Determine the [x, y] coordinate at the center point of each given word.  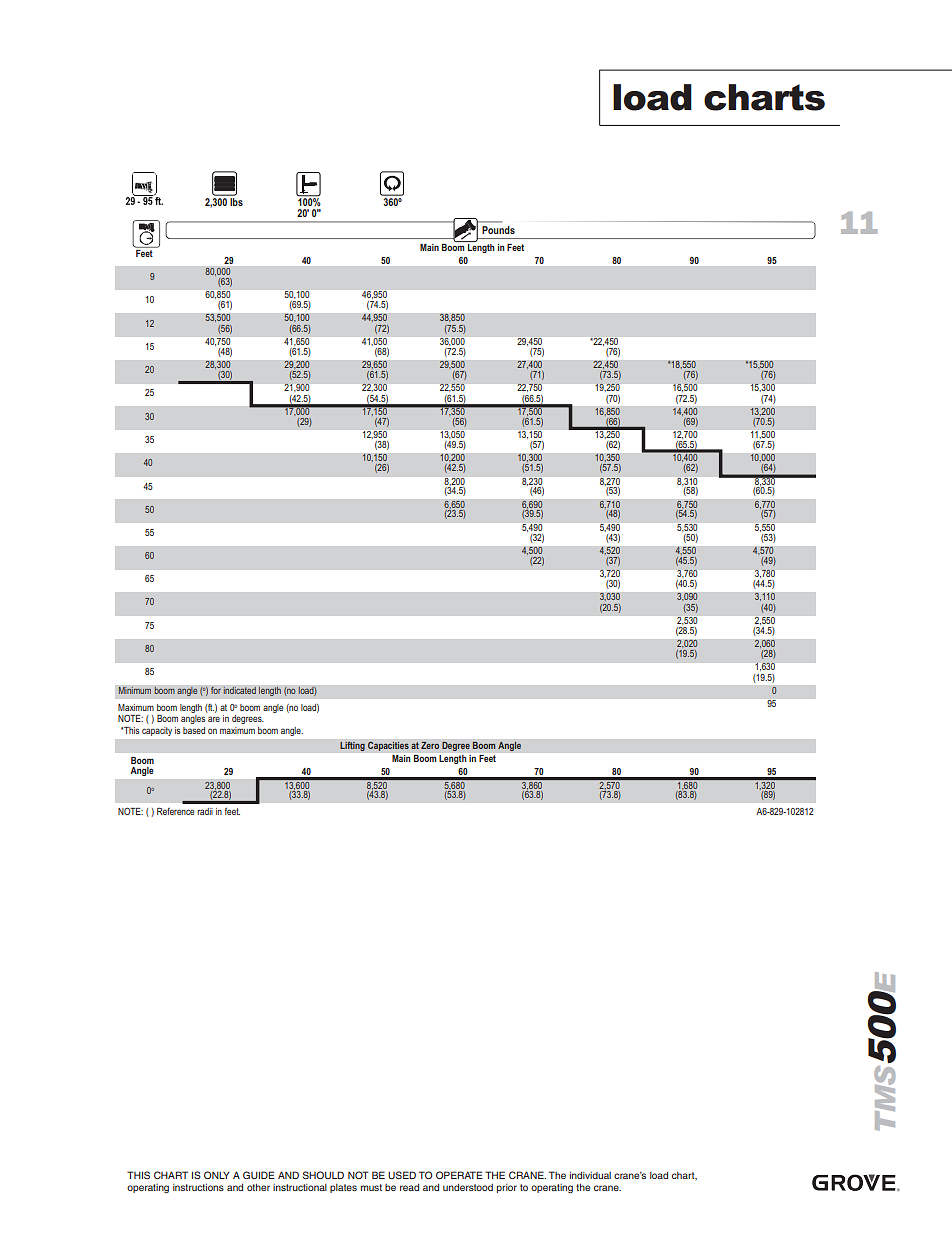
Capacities [388, 746]
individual [590, 1175]
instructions [198, 1187]
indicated [239, 690]
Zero [430, 745]
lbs [235, 200]
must [371, 1187]
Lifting [352, 746]
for [216, 690]
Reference [175, 811]
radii [205, 811]
